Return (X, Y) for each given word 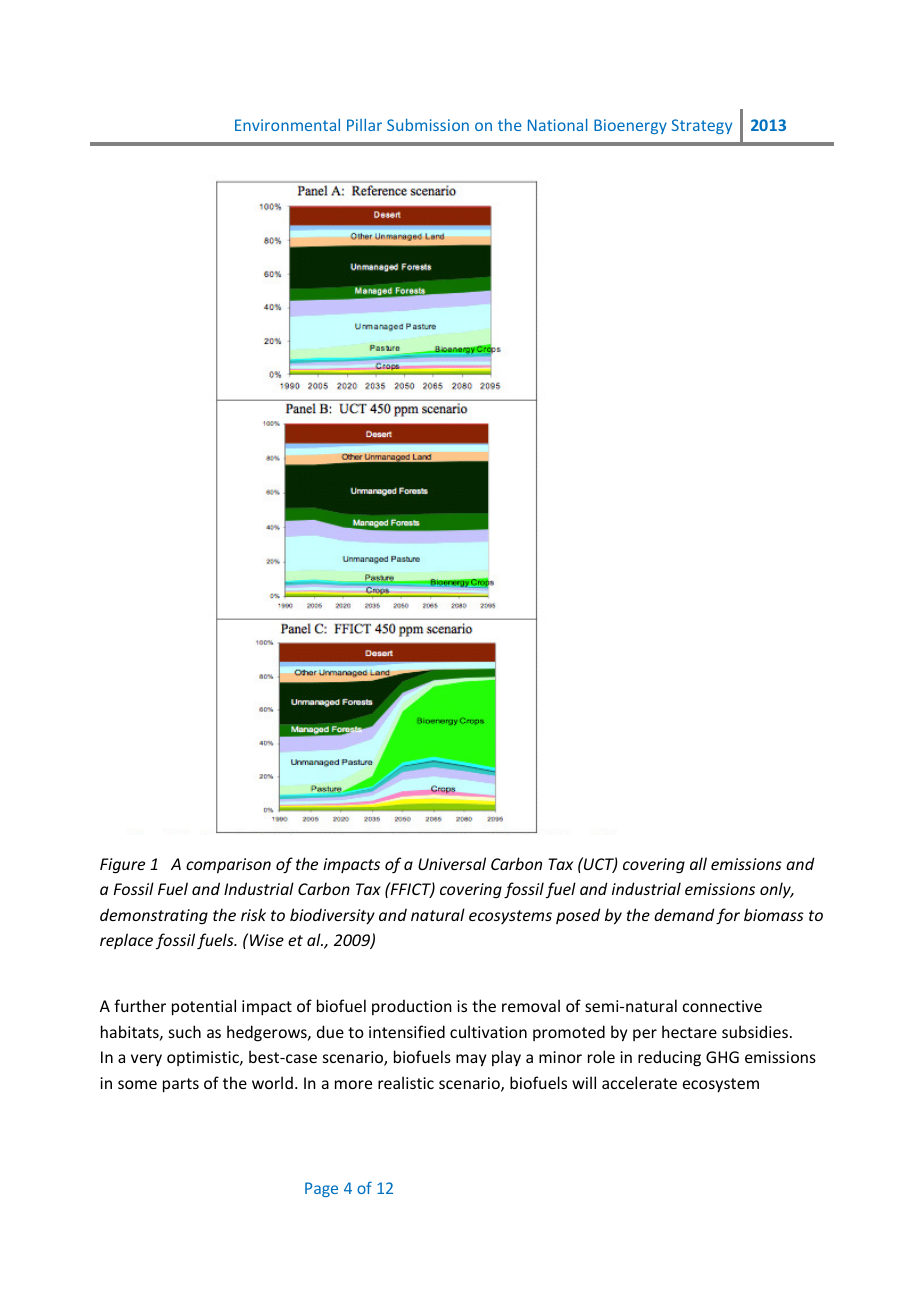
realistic (406, 1082)
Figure (122, 866)
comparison (228, 866)
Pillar (364, 125)
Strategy (701, 126)
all (698, 863)
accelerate (639, 1082)
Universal (452, 863)
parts (181, 1085)
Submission (428, 124)
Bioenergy (630, 126)
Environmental (287, 125)
